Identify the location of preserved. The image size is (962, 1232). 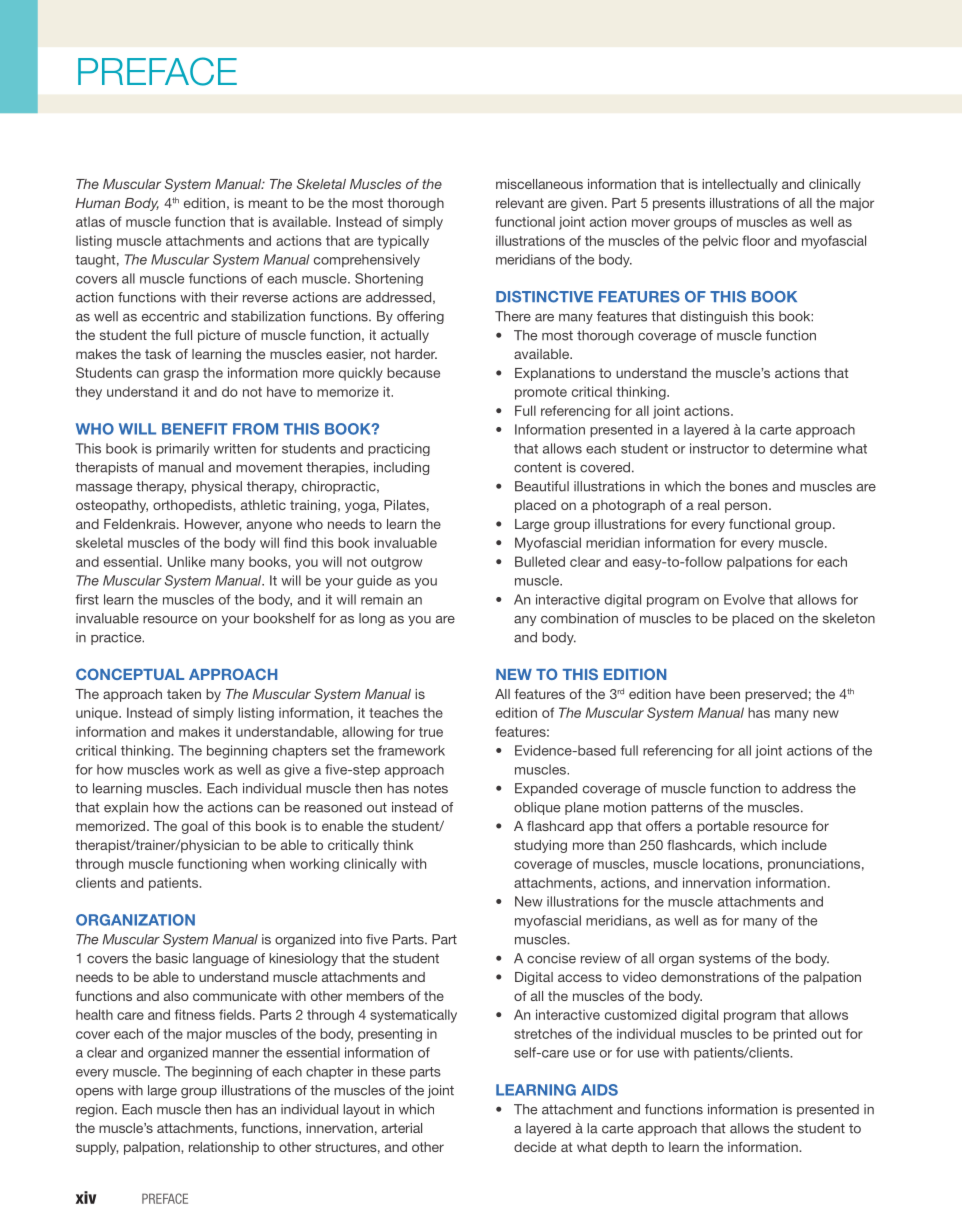
(776, 695).
